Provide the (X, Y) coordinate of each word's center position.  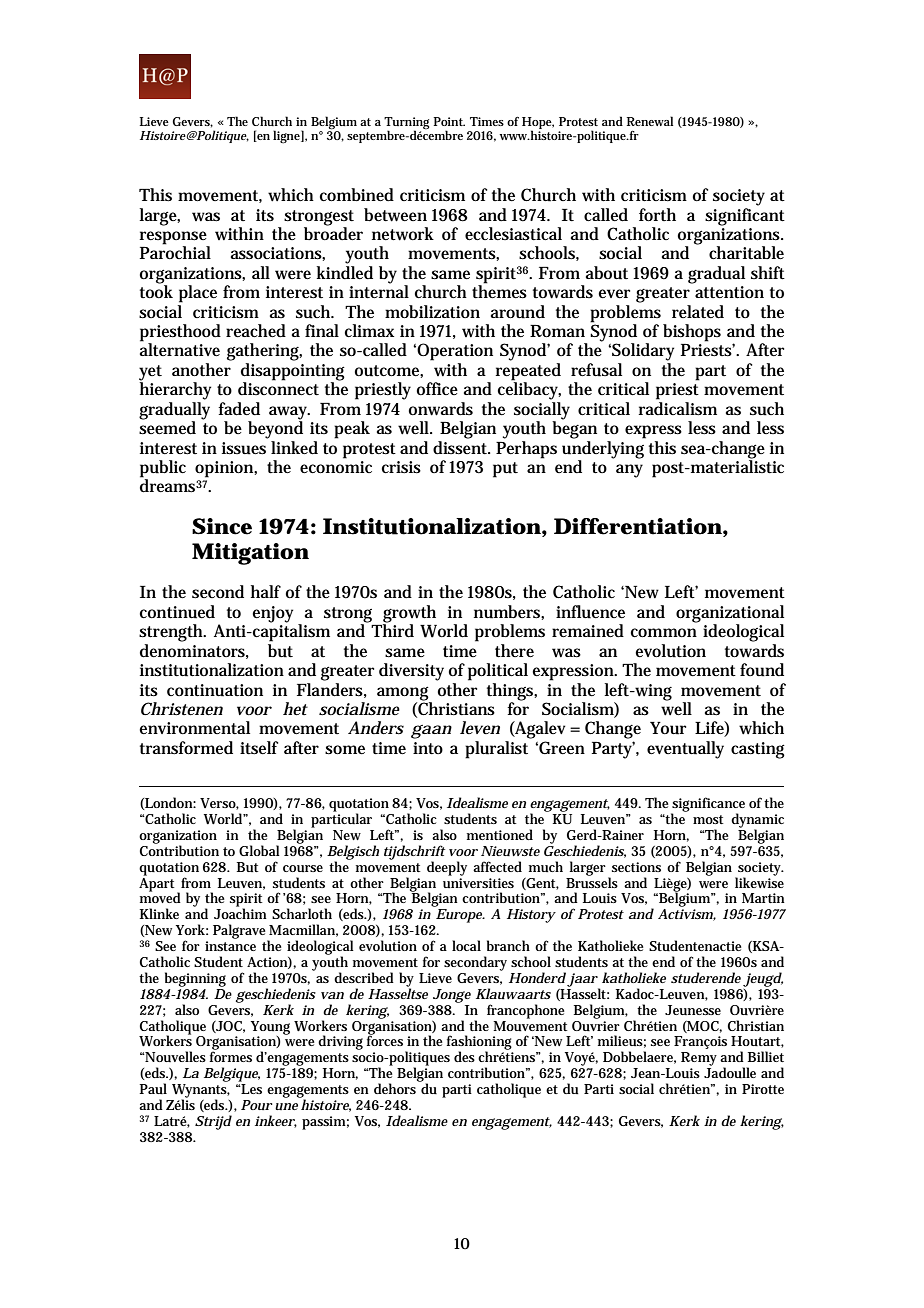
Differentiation (638, 526)
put (505, 470)
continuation (215, 690)
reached (256, 330)
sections (636, 867)
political (498, 672)
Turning (406, 124)
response (175, 239)
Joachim (240, 913)
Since (222, 526)
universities (478, 881)
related (698, 312)
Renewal (650, 121)
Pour (257, 1105)
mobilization (432, 312)
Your (668, 728)
